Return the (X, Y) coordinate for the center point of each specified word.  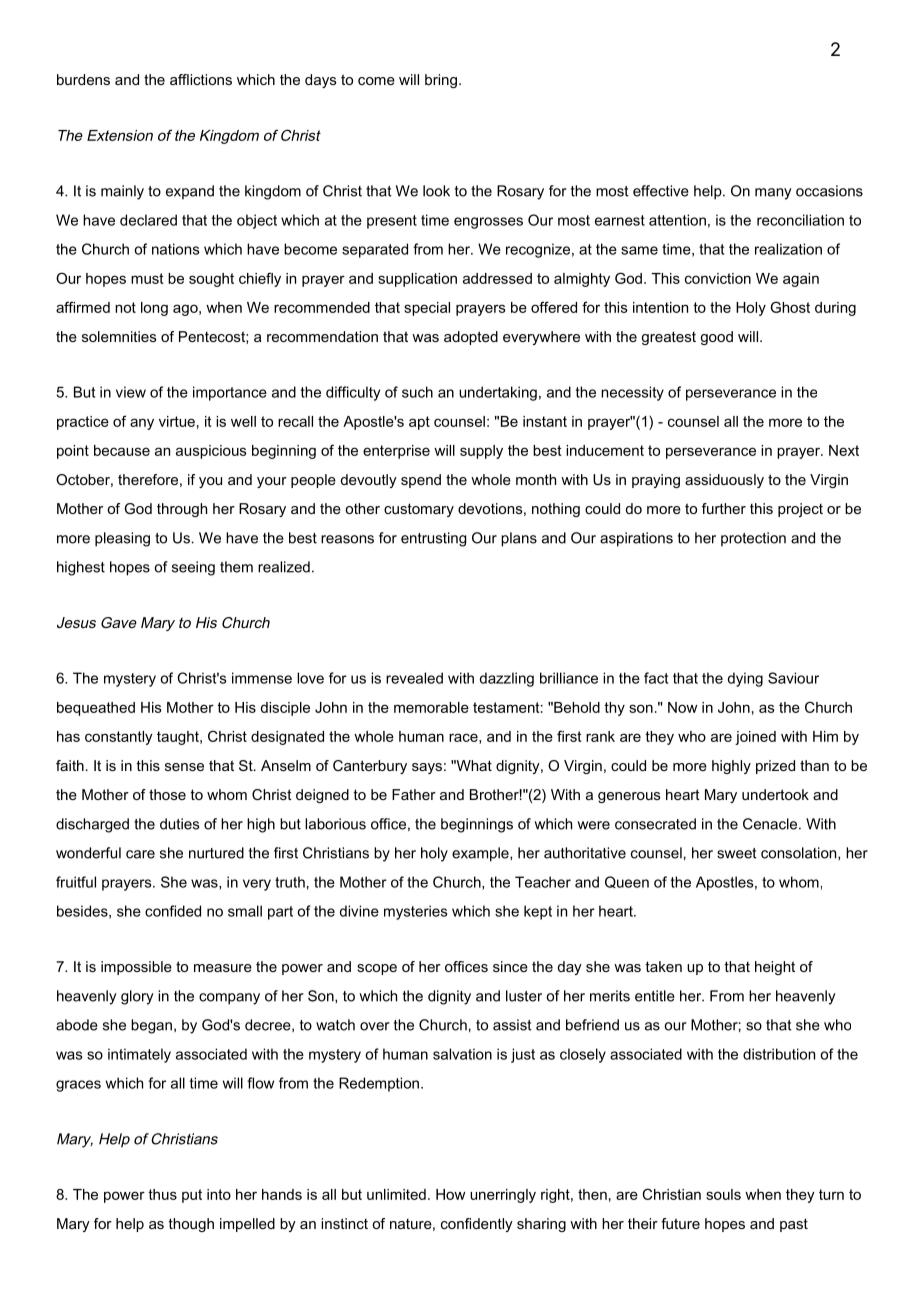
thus (162, 1194)
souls (723, 1194)
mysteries (415, 912)
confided (173, 911)
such (417, 392)
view (131, 392)
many (773, 194)
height (775, 968)
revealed (414, 678)
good (717, 338)
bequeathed (96, 709)
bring (441, 81)
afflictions (201, 79)
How (450, 1194)
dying (745, 679)
